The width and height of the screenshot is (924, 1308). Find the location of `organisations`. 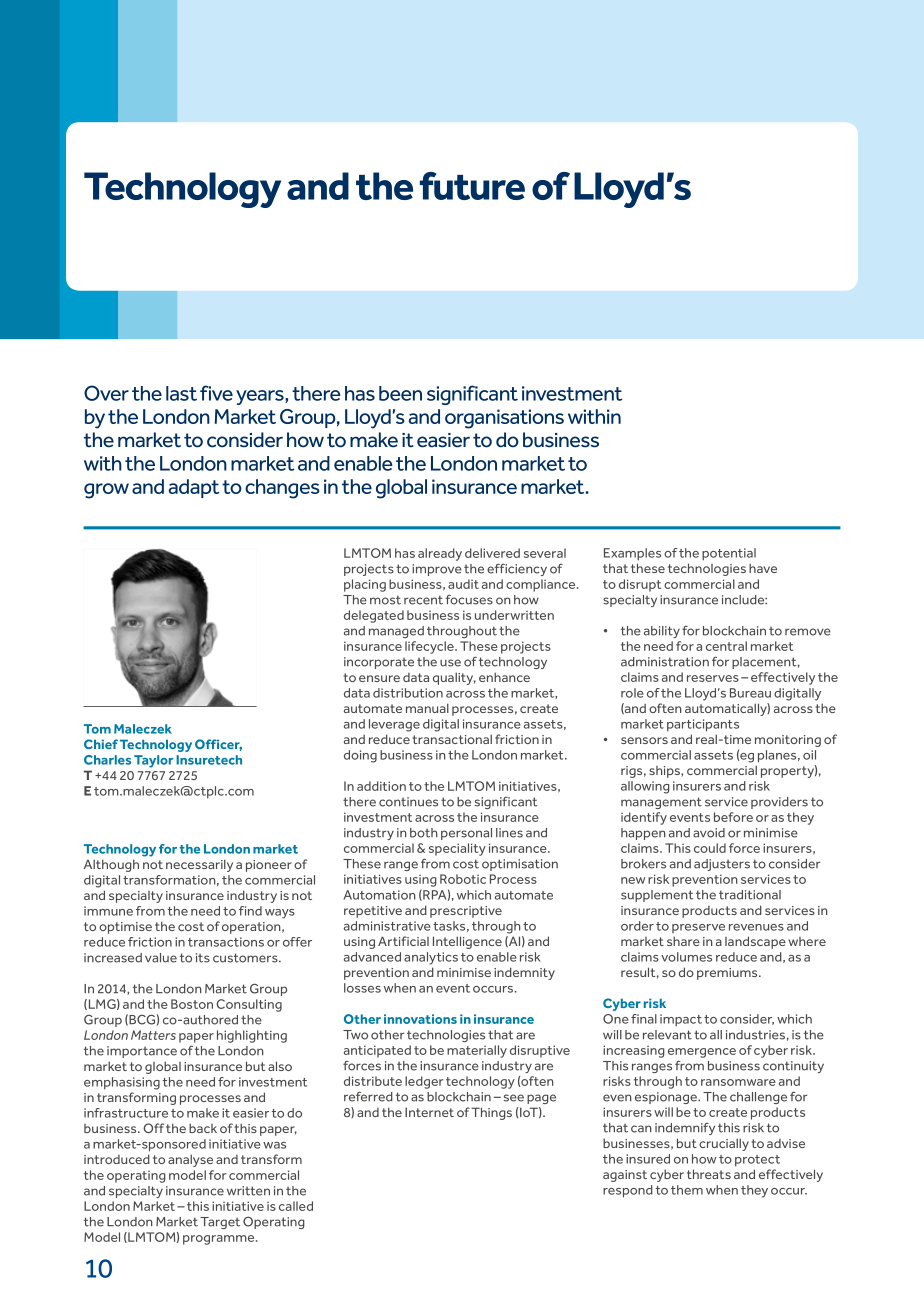

organisations is located at coordinates (504, 419).
